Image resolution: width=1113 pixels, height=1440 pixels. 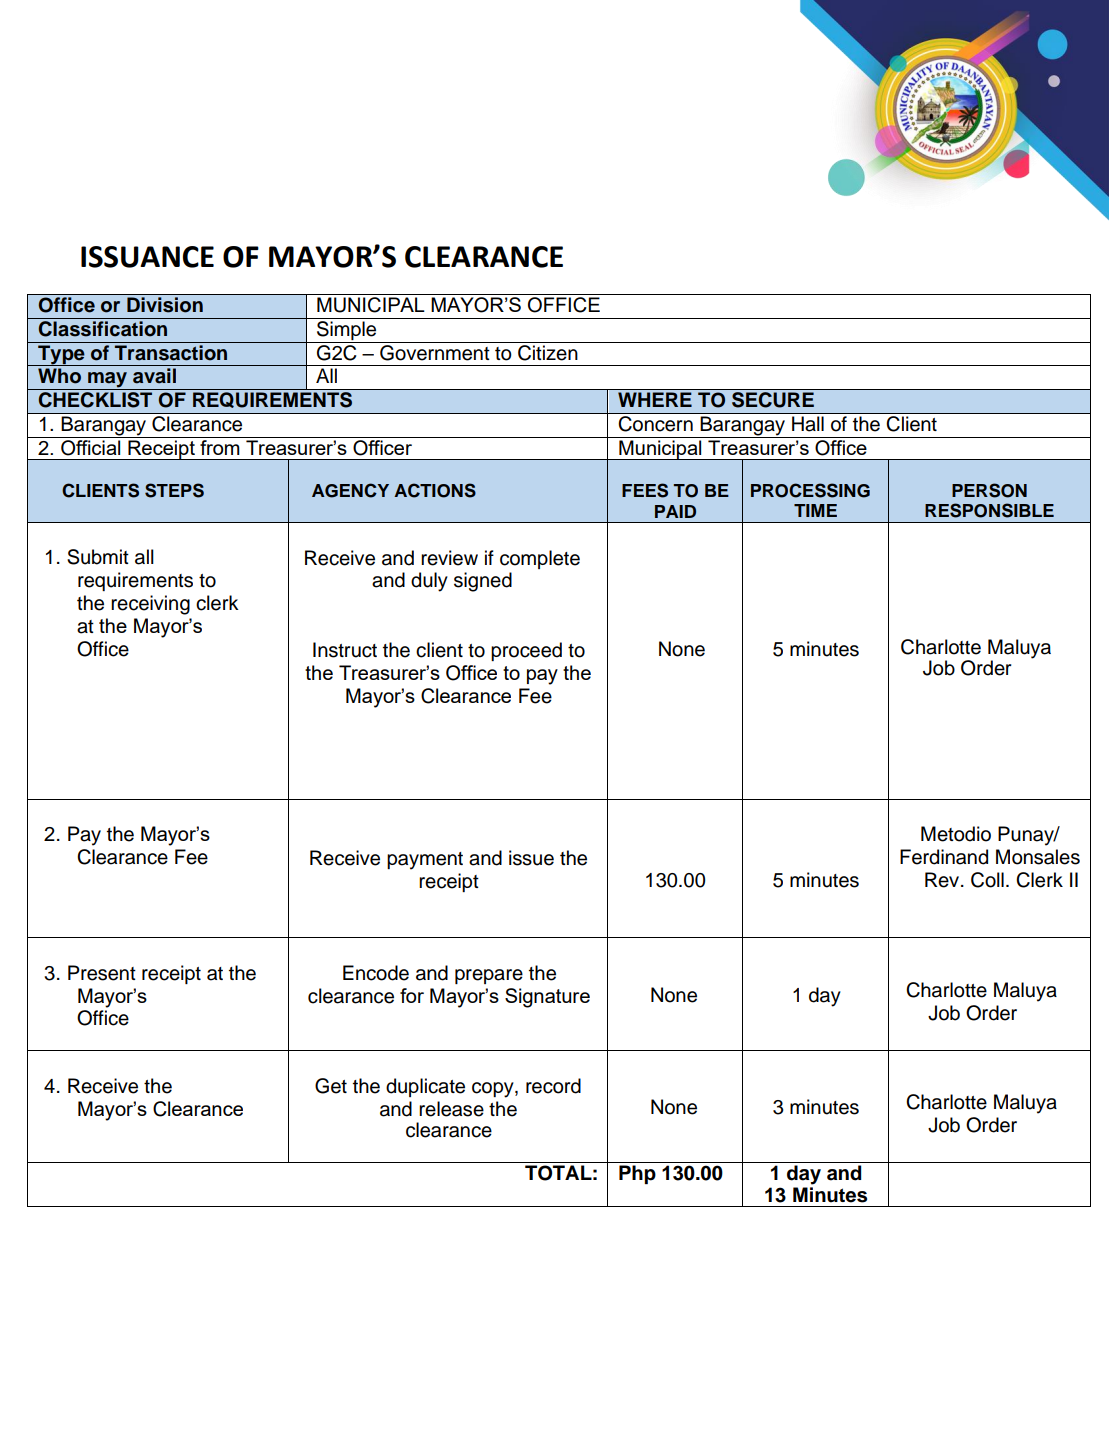 I want to click on TIME, so click(x=815, y=510).
